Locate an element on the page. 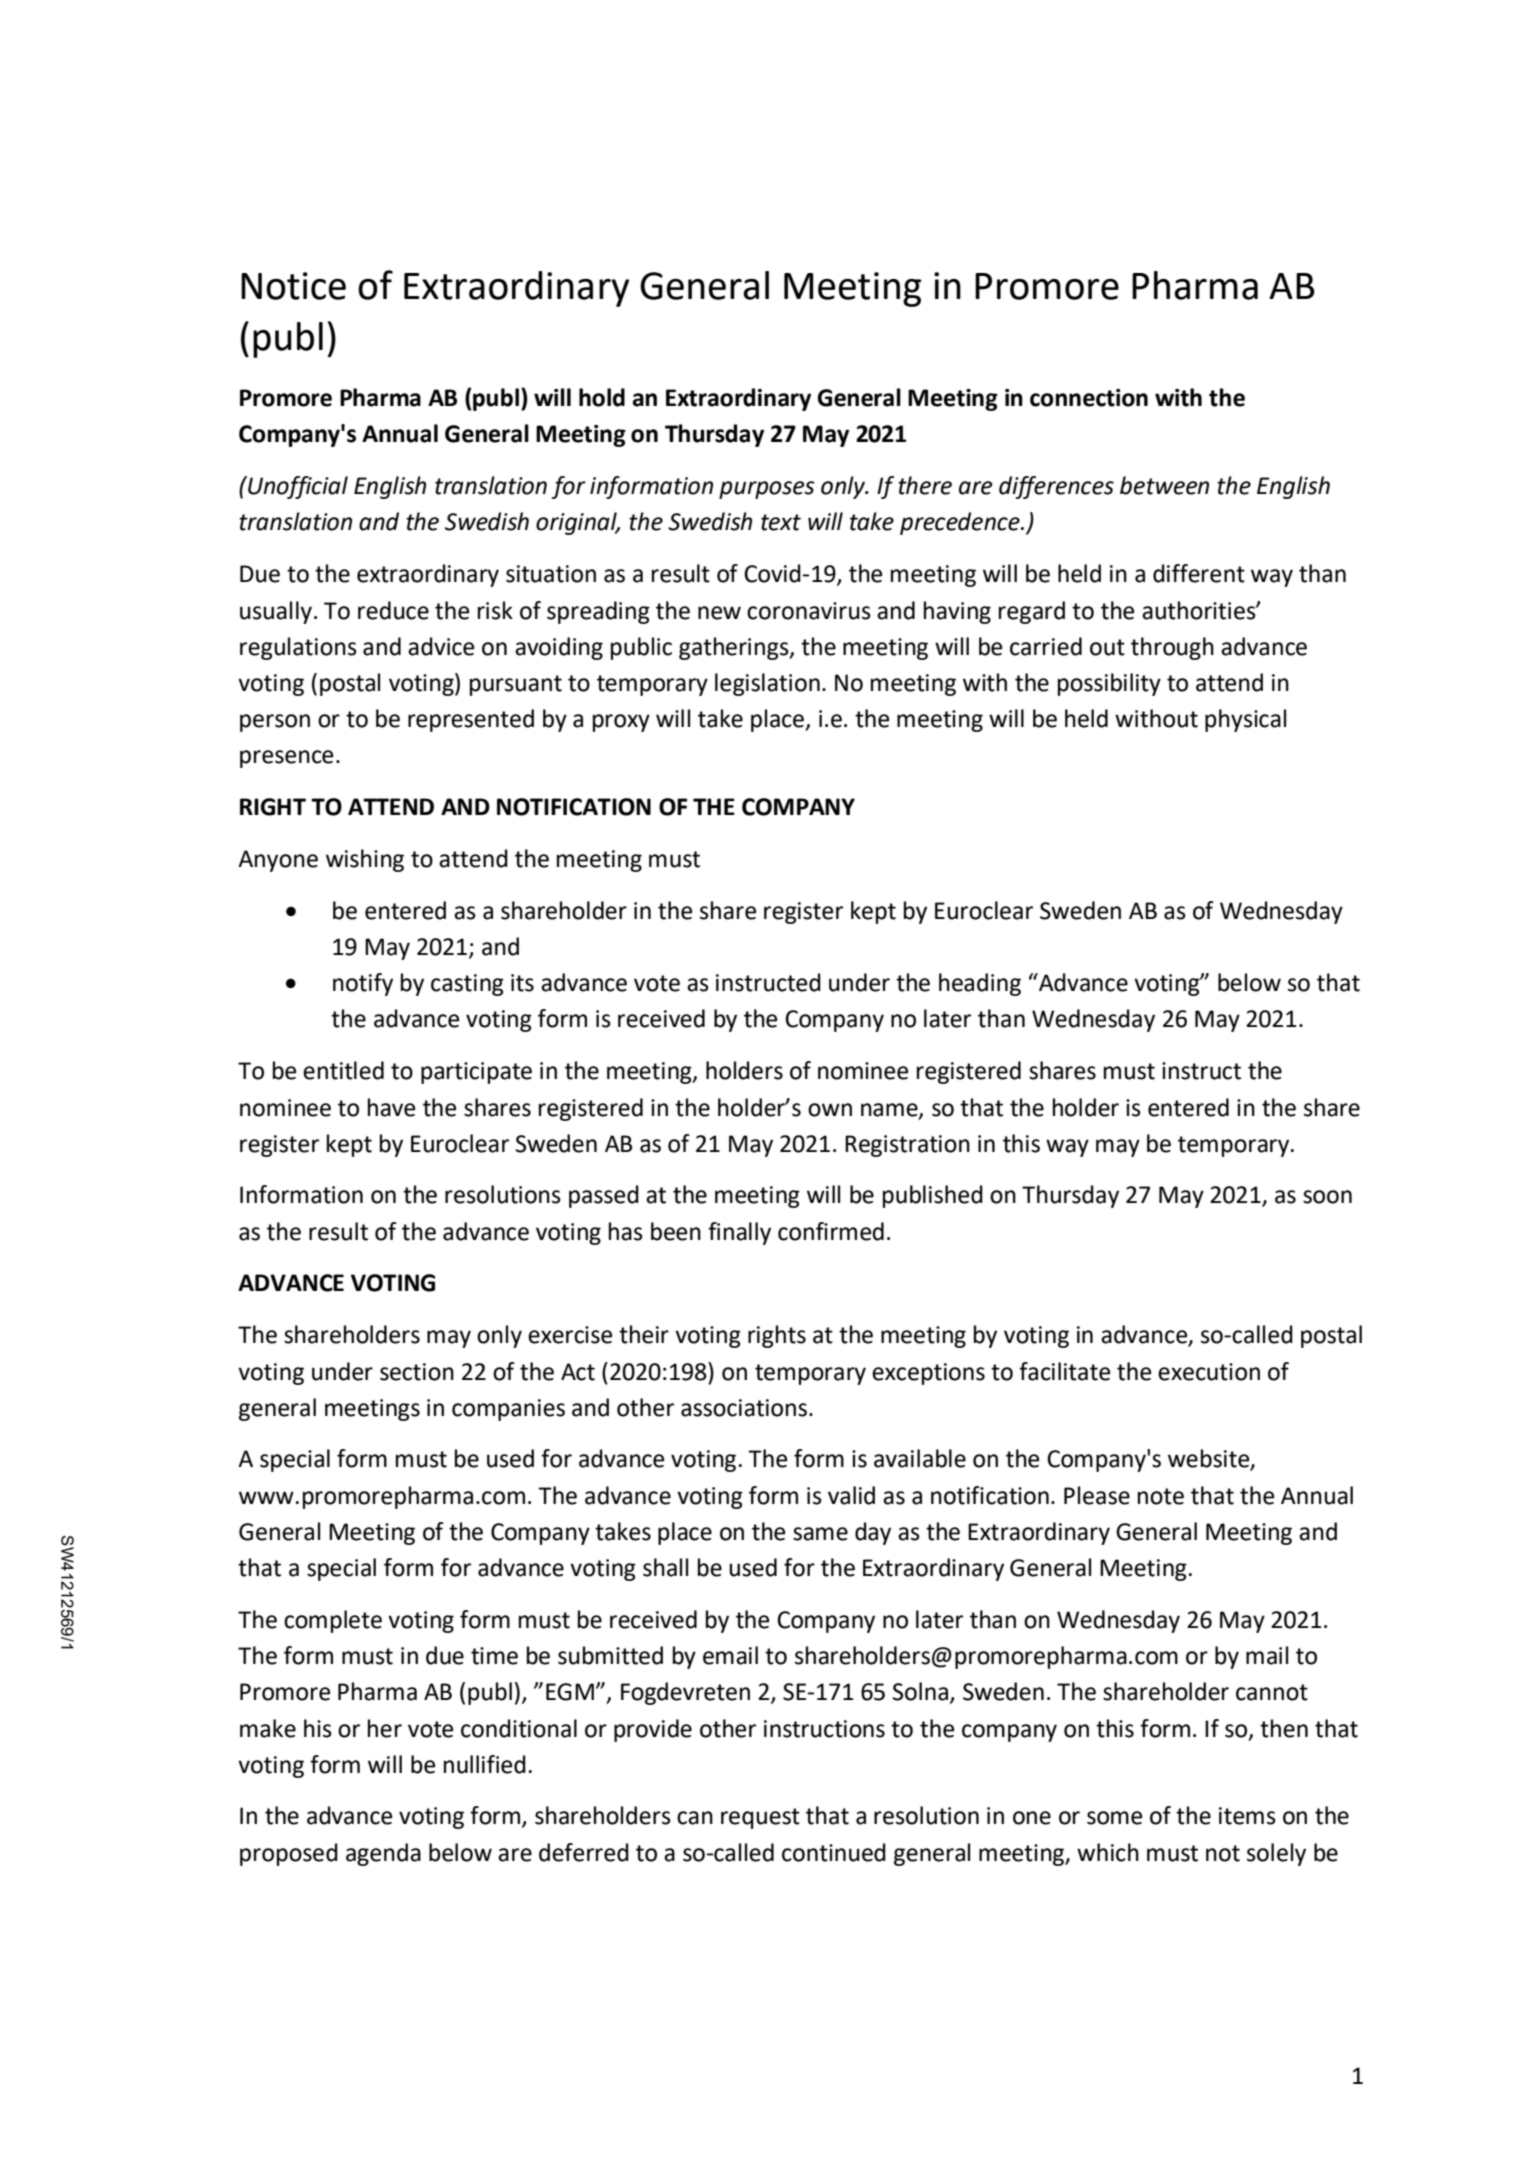  purposes is located at coordinates (767, 490).
